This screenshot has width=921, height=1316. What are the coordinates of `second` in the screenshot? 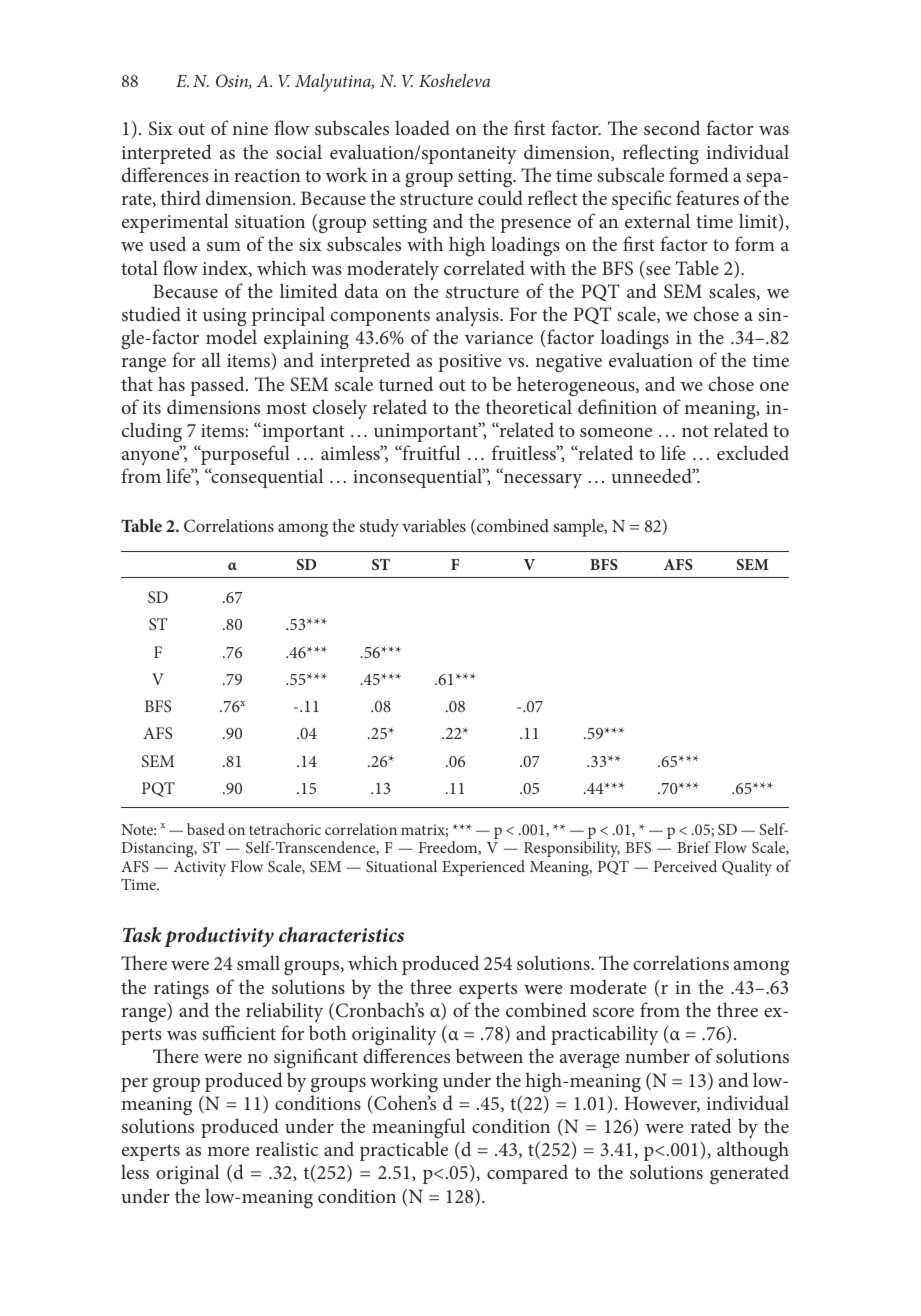 It's located at (672, 127).
